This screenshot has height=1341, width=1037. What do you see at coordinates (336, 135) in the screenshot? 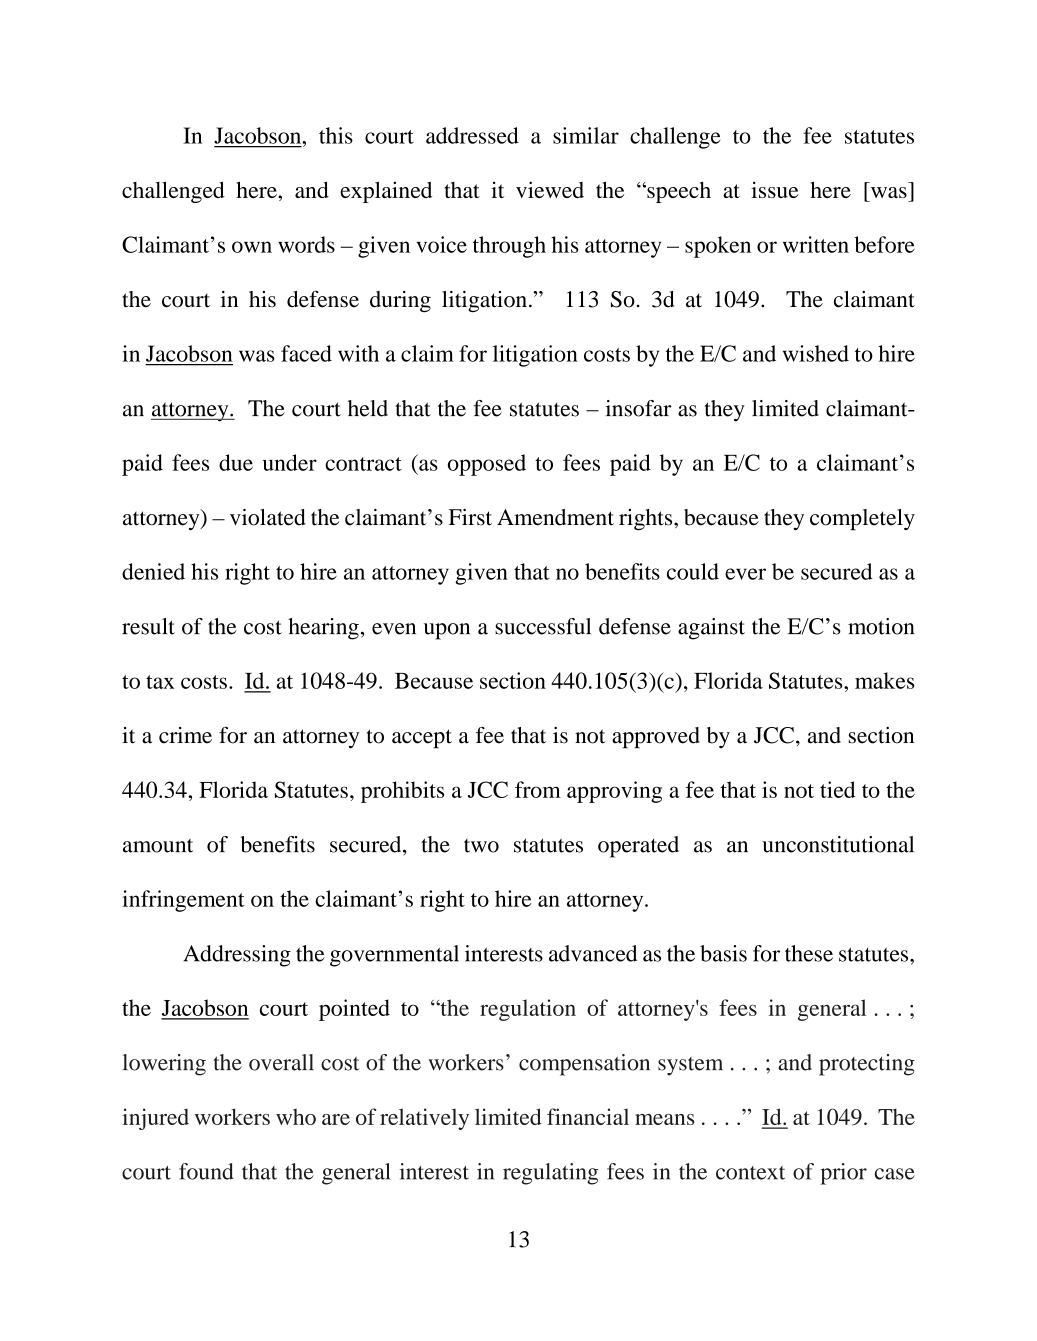
I see `this` at bounding box center [336, 135].
